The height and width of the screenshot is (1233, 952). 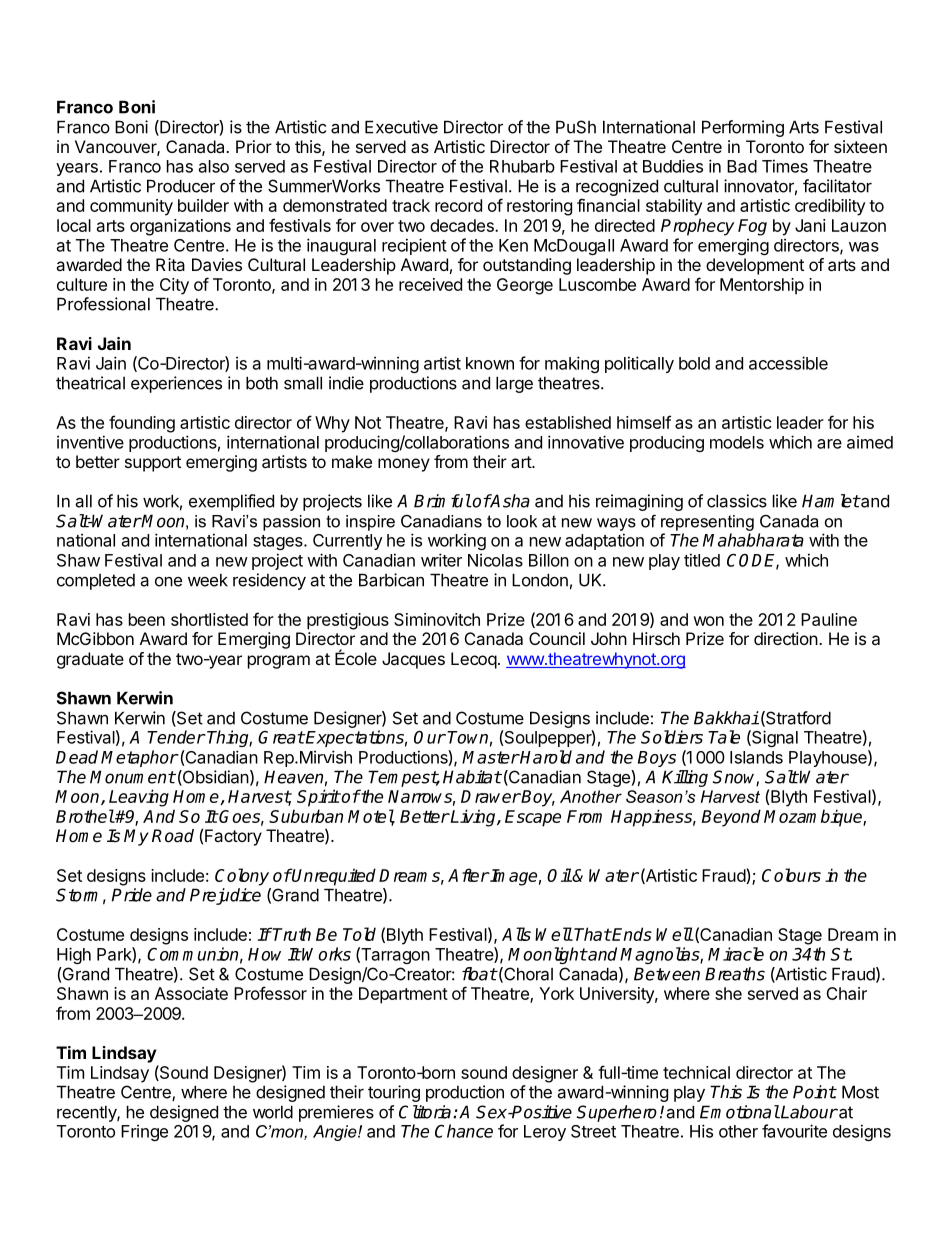 What do you see at coordinates (514, 384) in the screenshot?
I see `large` at bounding box center [514, 384].
